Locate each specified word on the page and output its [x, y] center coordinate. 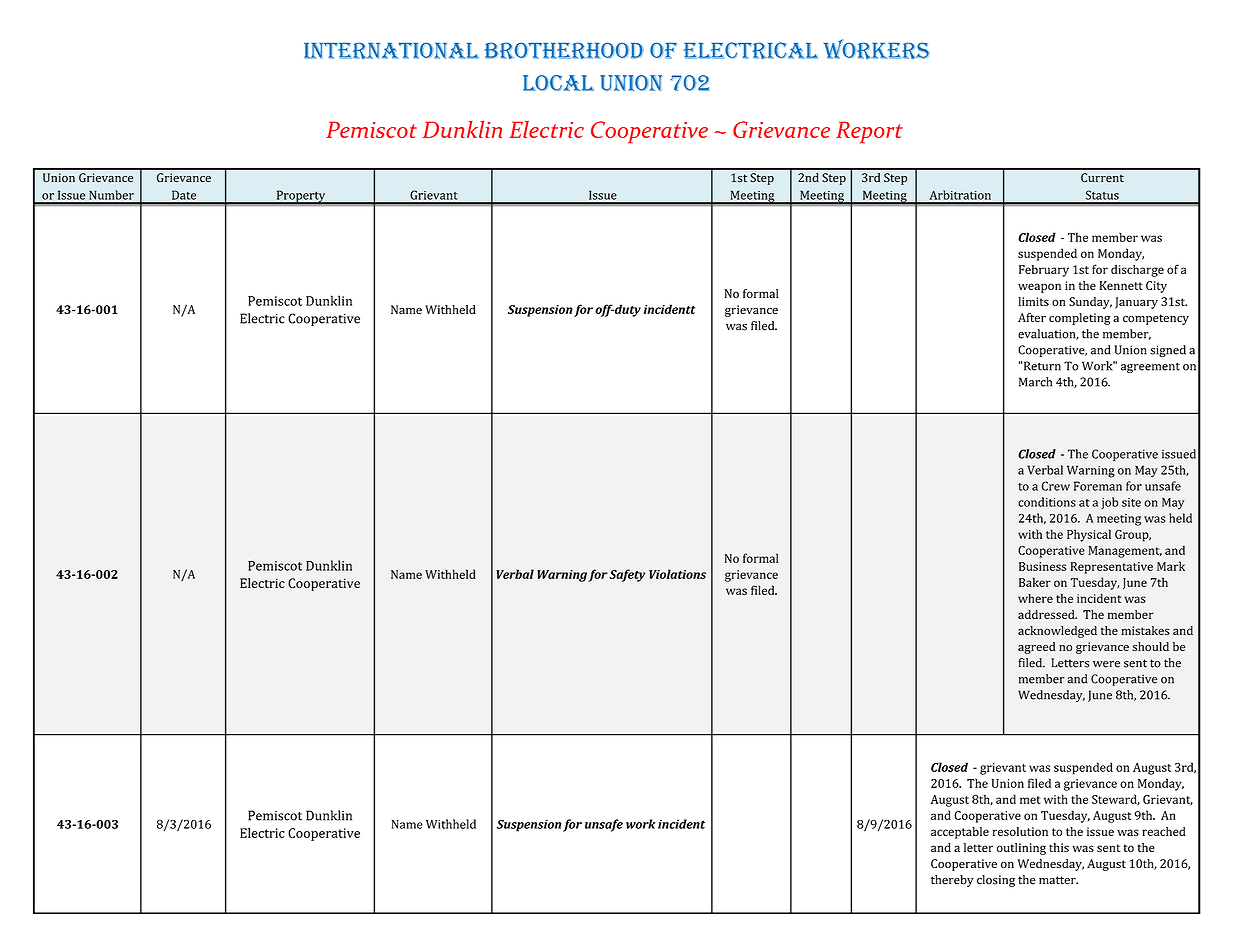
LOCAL [558, 83]
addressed [1047, 614]
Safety [627, 575]
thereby [952, 881]
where [1035, 598]
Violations [677, 574]
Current [1102, 178]
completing [1079, 319]
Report [869, 132]
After [1032, 318]
